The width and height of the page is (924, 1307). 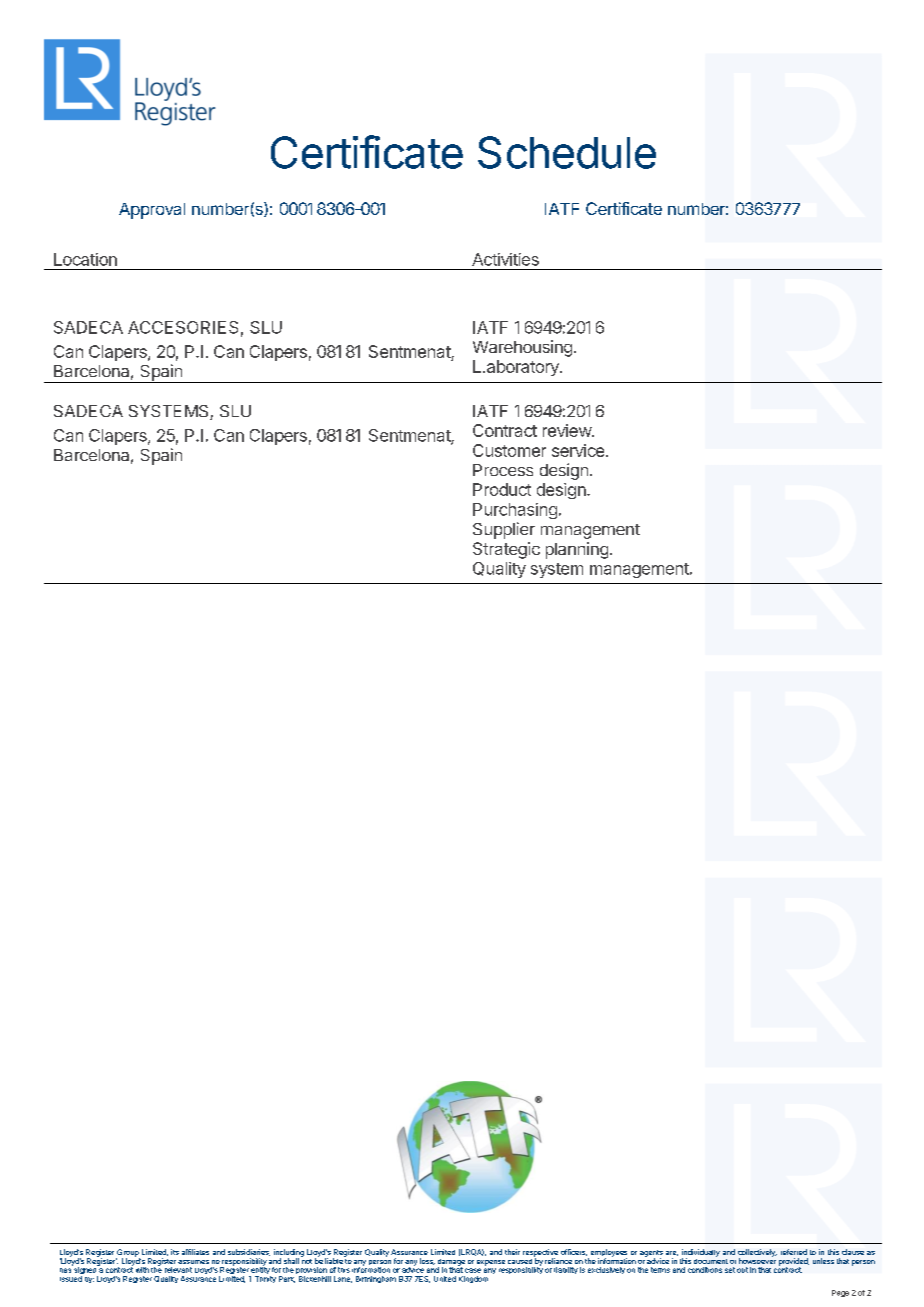 I want to click on Approval, so click(x=152, y=211).
